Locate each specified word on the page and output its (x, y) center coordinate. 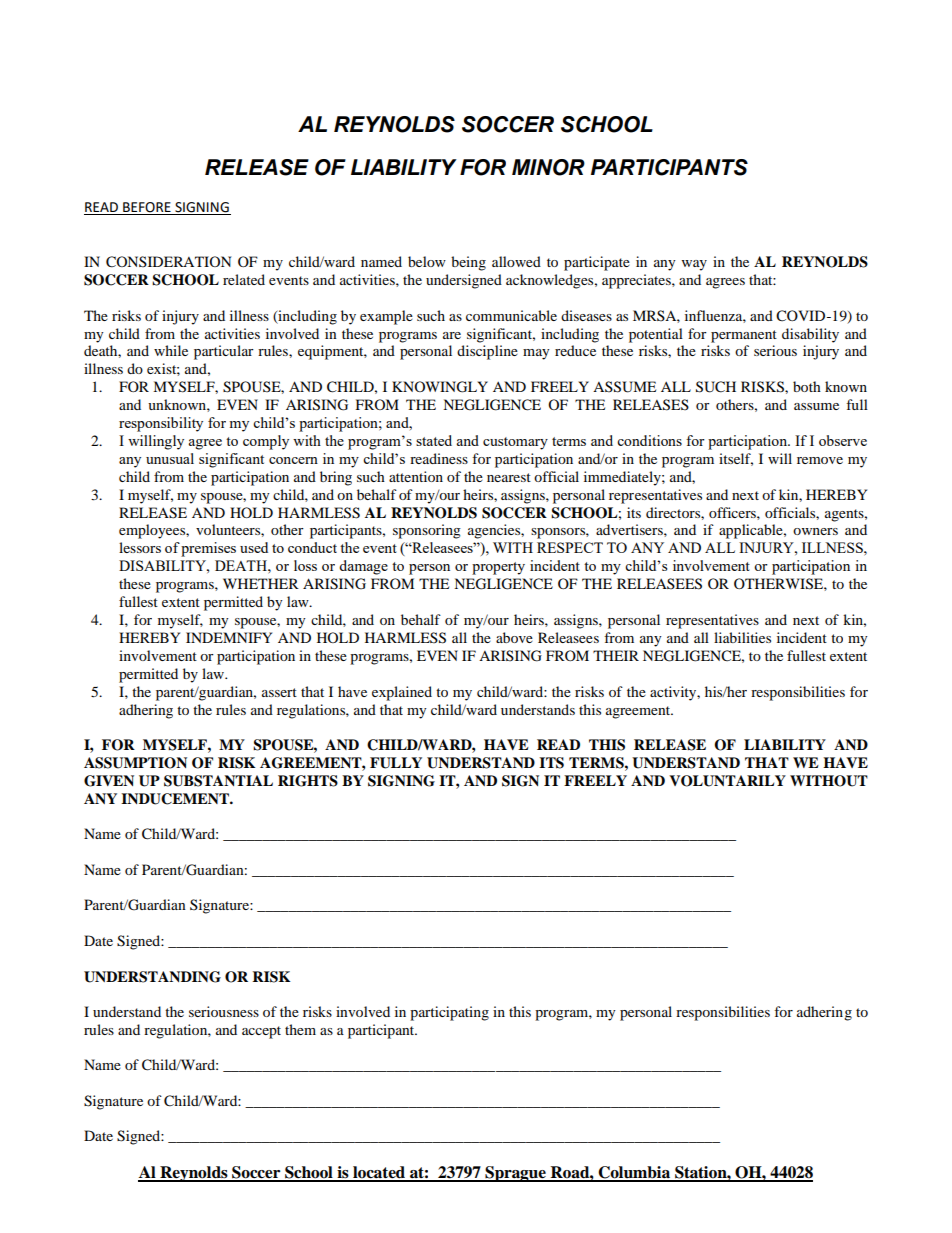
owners (815, 531)
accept (261, 1032)
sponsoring (427, 531)
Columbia (635, 1173)
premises (208, 549)
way (694, 265)
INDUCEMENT (176, 799)
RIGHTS (308, 781)
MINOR (548, 167)
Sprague (515, 1174)
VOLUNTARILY (727, 781)
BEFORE (147, 208)
